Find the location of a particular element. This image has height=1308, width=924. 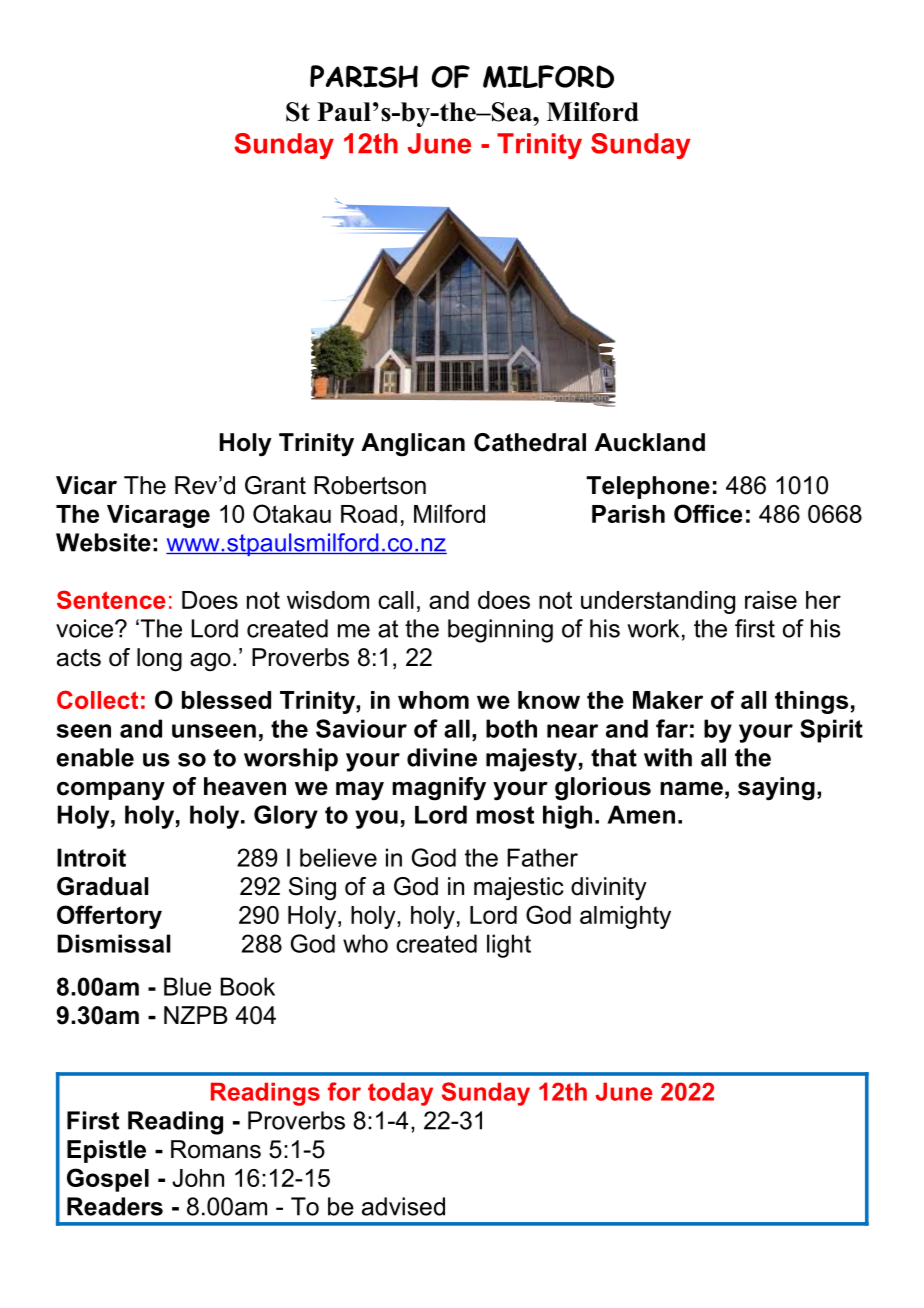

Anglican is located at coordinates (413, 445).
